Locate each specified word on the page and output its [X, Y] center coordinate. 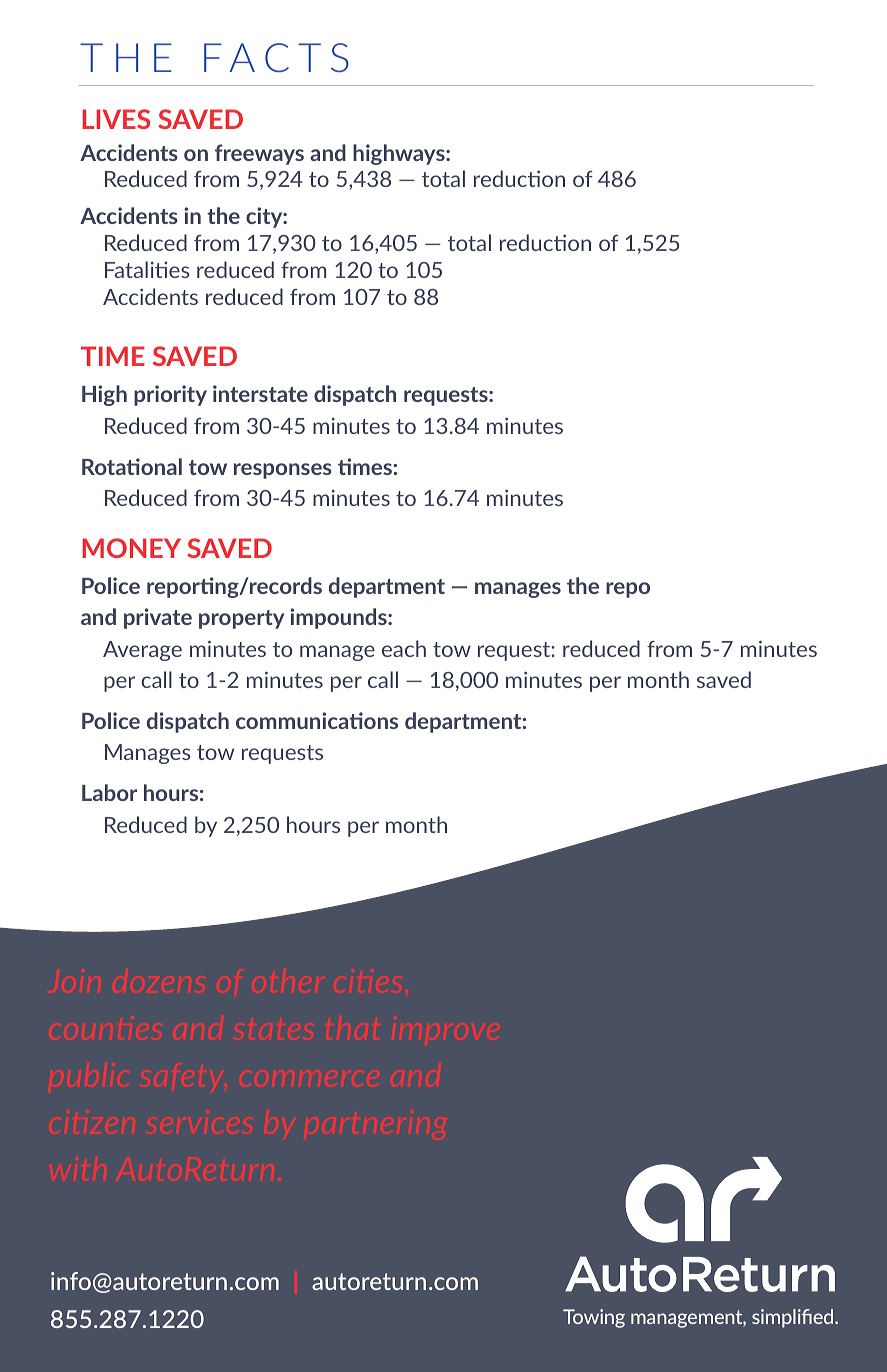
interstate [260, 393]
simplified [794, 1318]
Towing [594, 1318]
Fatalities [147, 269]
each [404, 648]
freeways [259, 154]
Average [142, 651]
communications [317, 720]
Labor [109, 792]
